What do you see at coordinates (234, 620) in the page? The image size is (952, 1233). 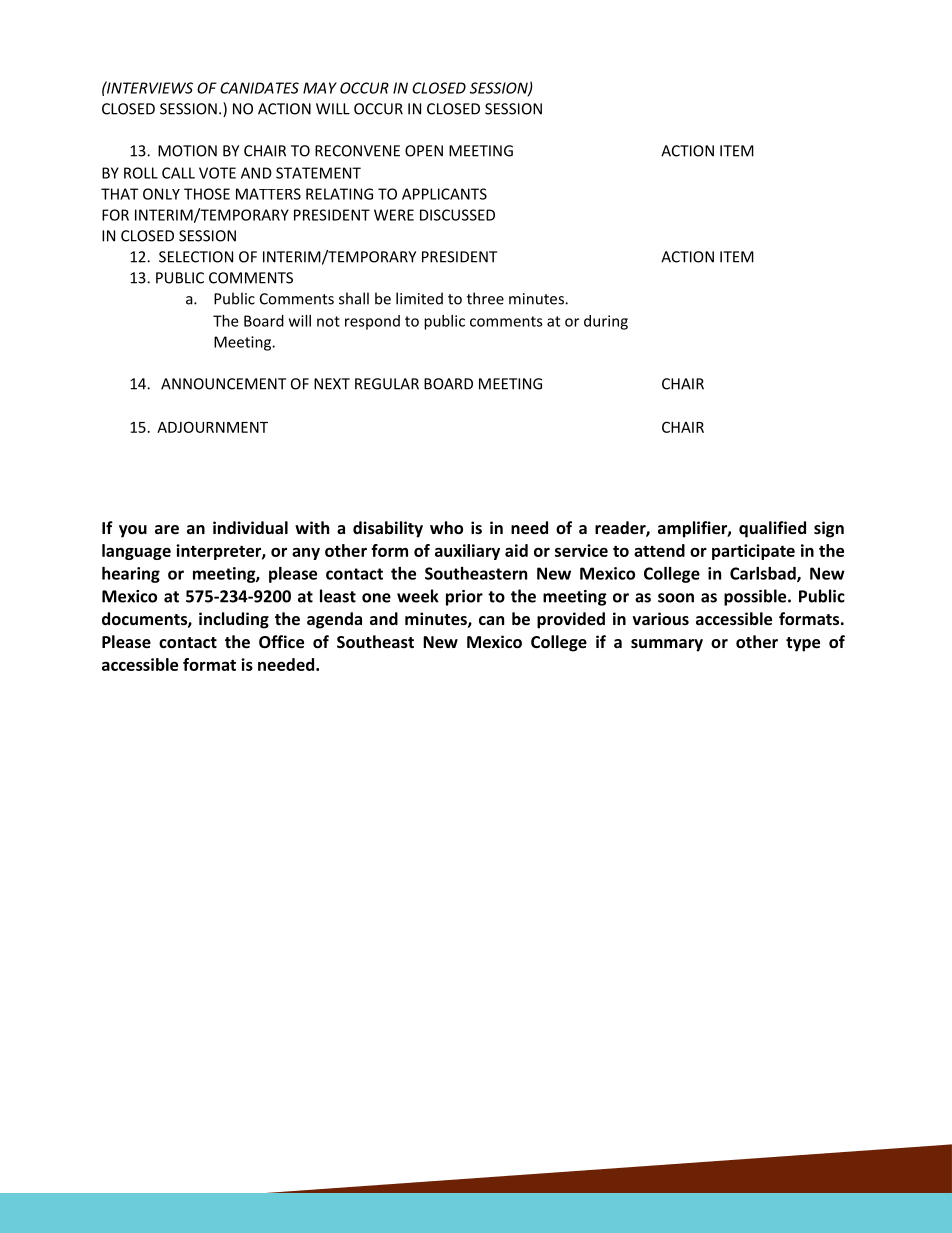 I see `including` at bounding box center [234, 620].
